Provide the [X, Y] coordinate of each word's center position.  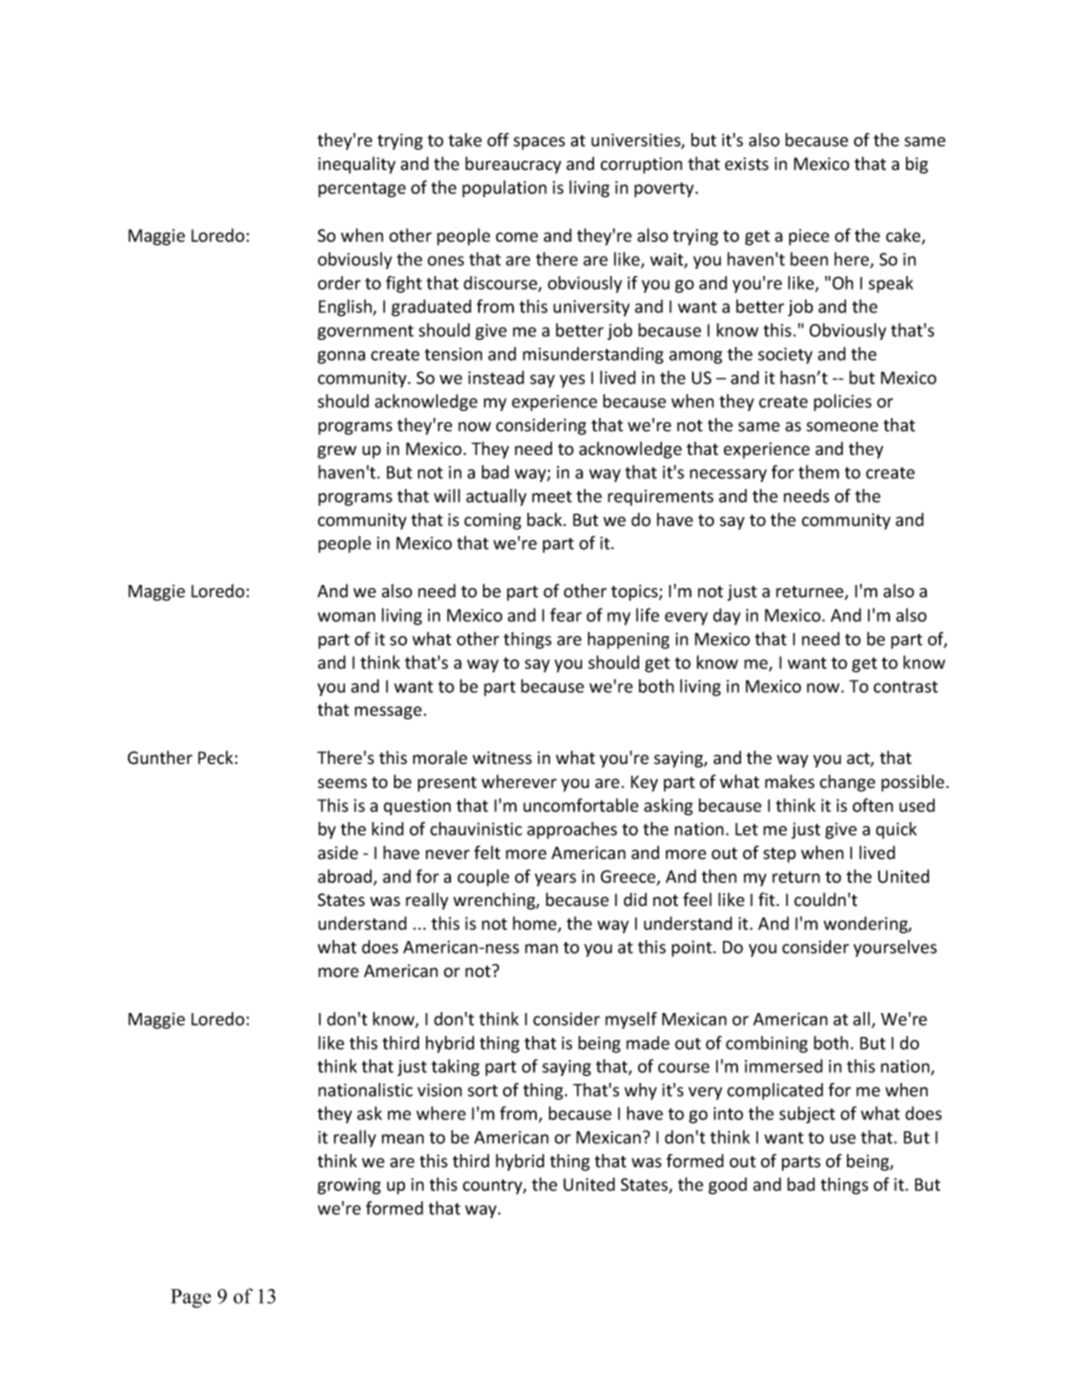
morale [440, 758]
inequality [357, 165]
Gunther [160, 758]
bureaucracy [513, 165]
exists [747, 164]
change [847, 783]
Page [191, 1298]
